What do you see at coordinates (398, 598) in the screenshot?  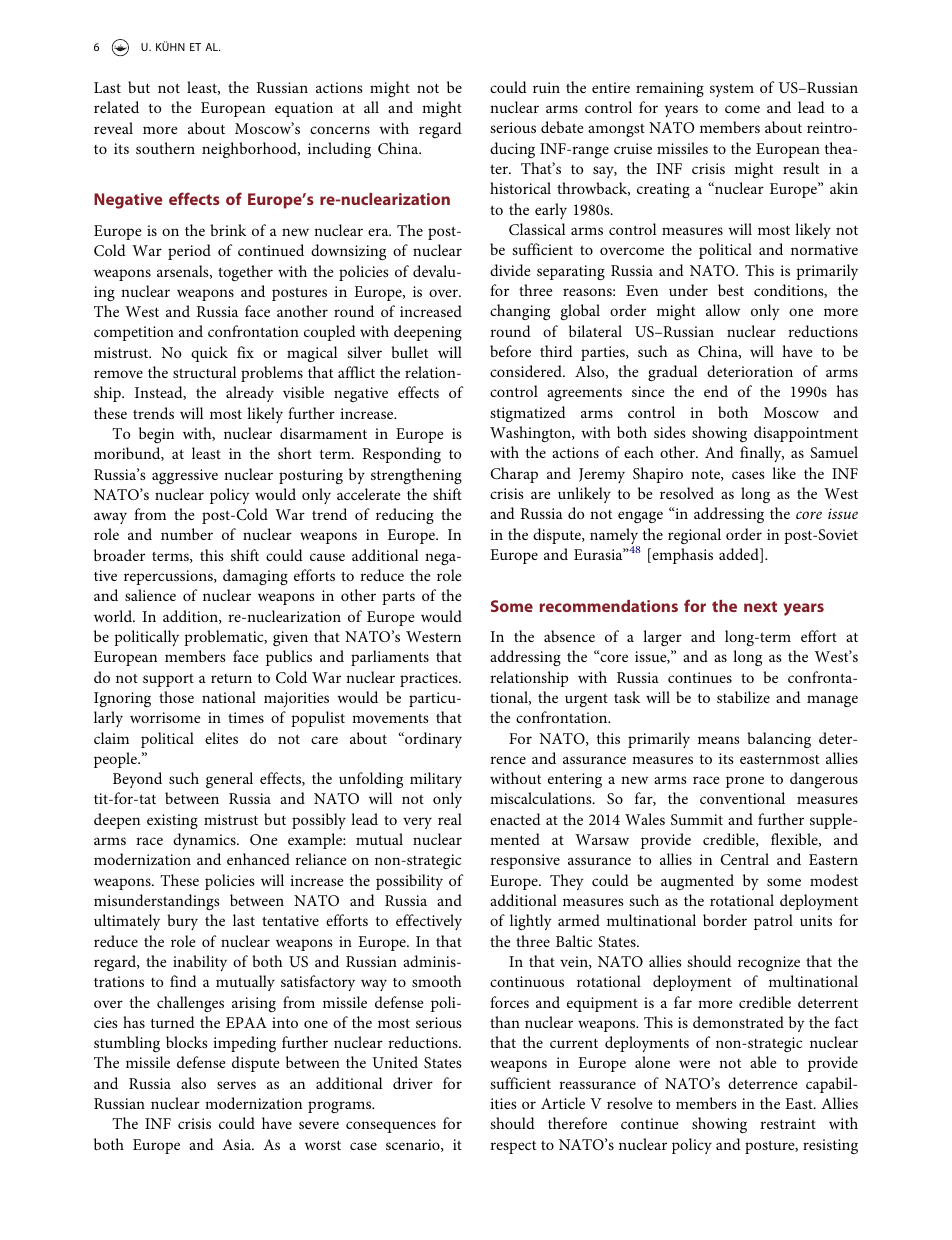 I see `parts` at bounding box center [398, 598].
